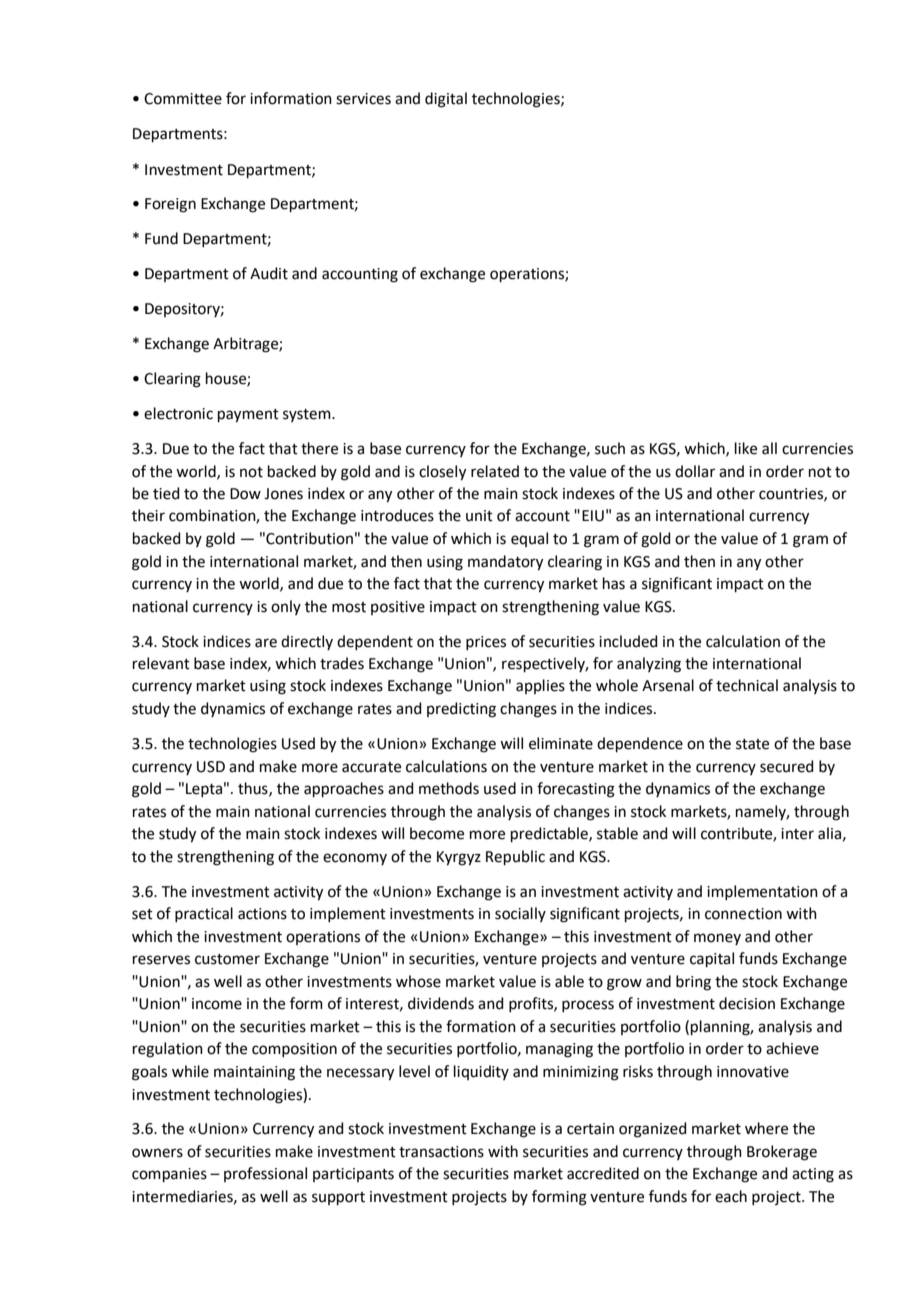 Image resolution: width=924 pixels, height=1308 pixels. What do you see at coordinates (363, 99) in the screenshot?
I see `services` at bounding box center [363, 99].
